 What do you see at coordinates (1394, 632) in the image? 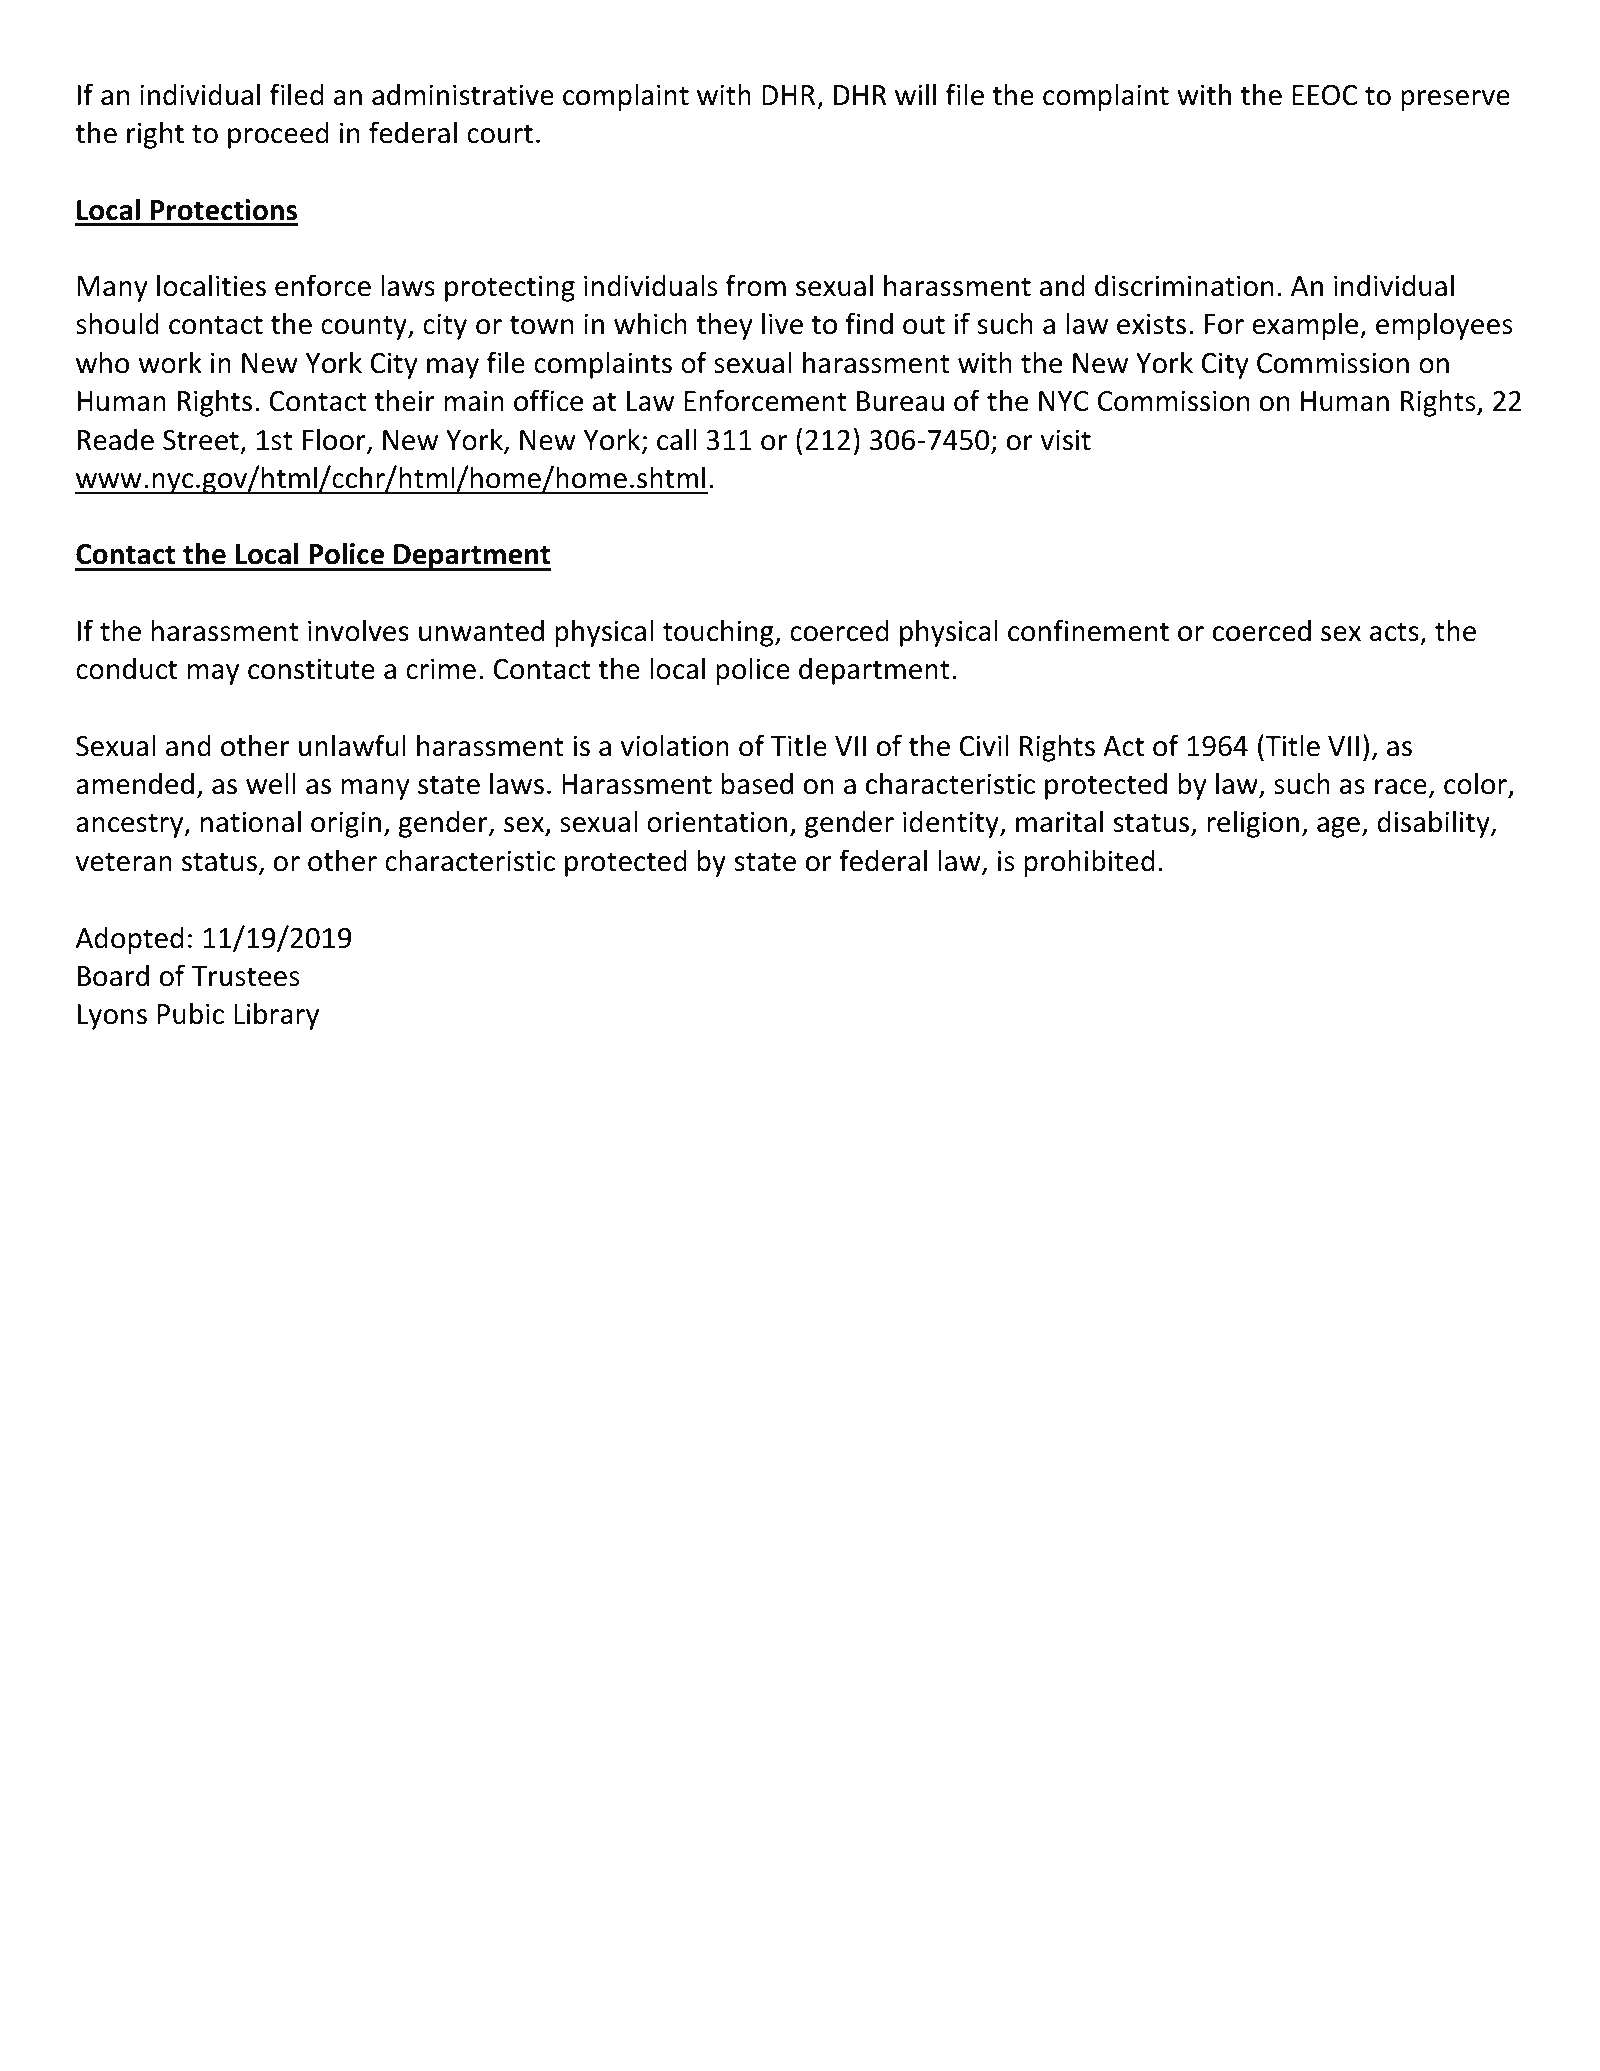
I see `acts` at bounding box center [1394, 632].
